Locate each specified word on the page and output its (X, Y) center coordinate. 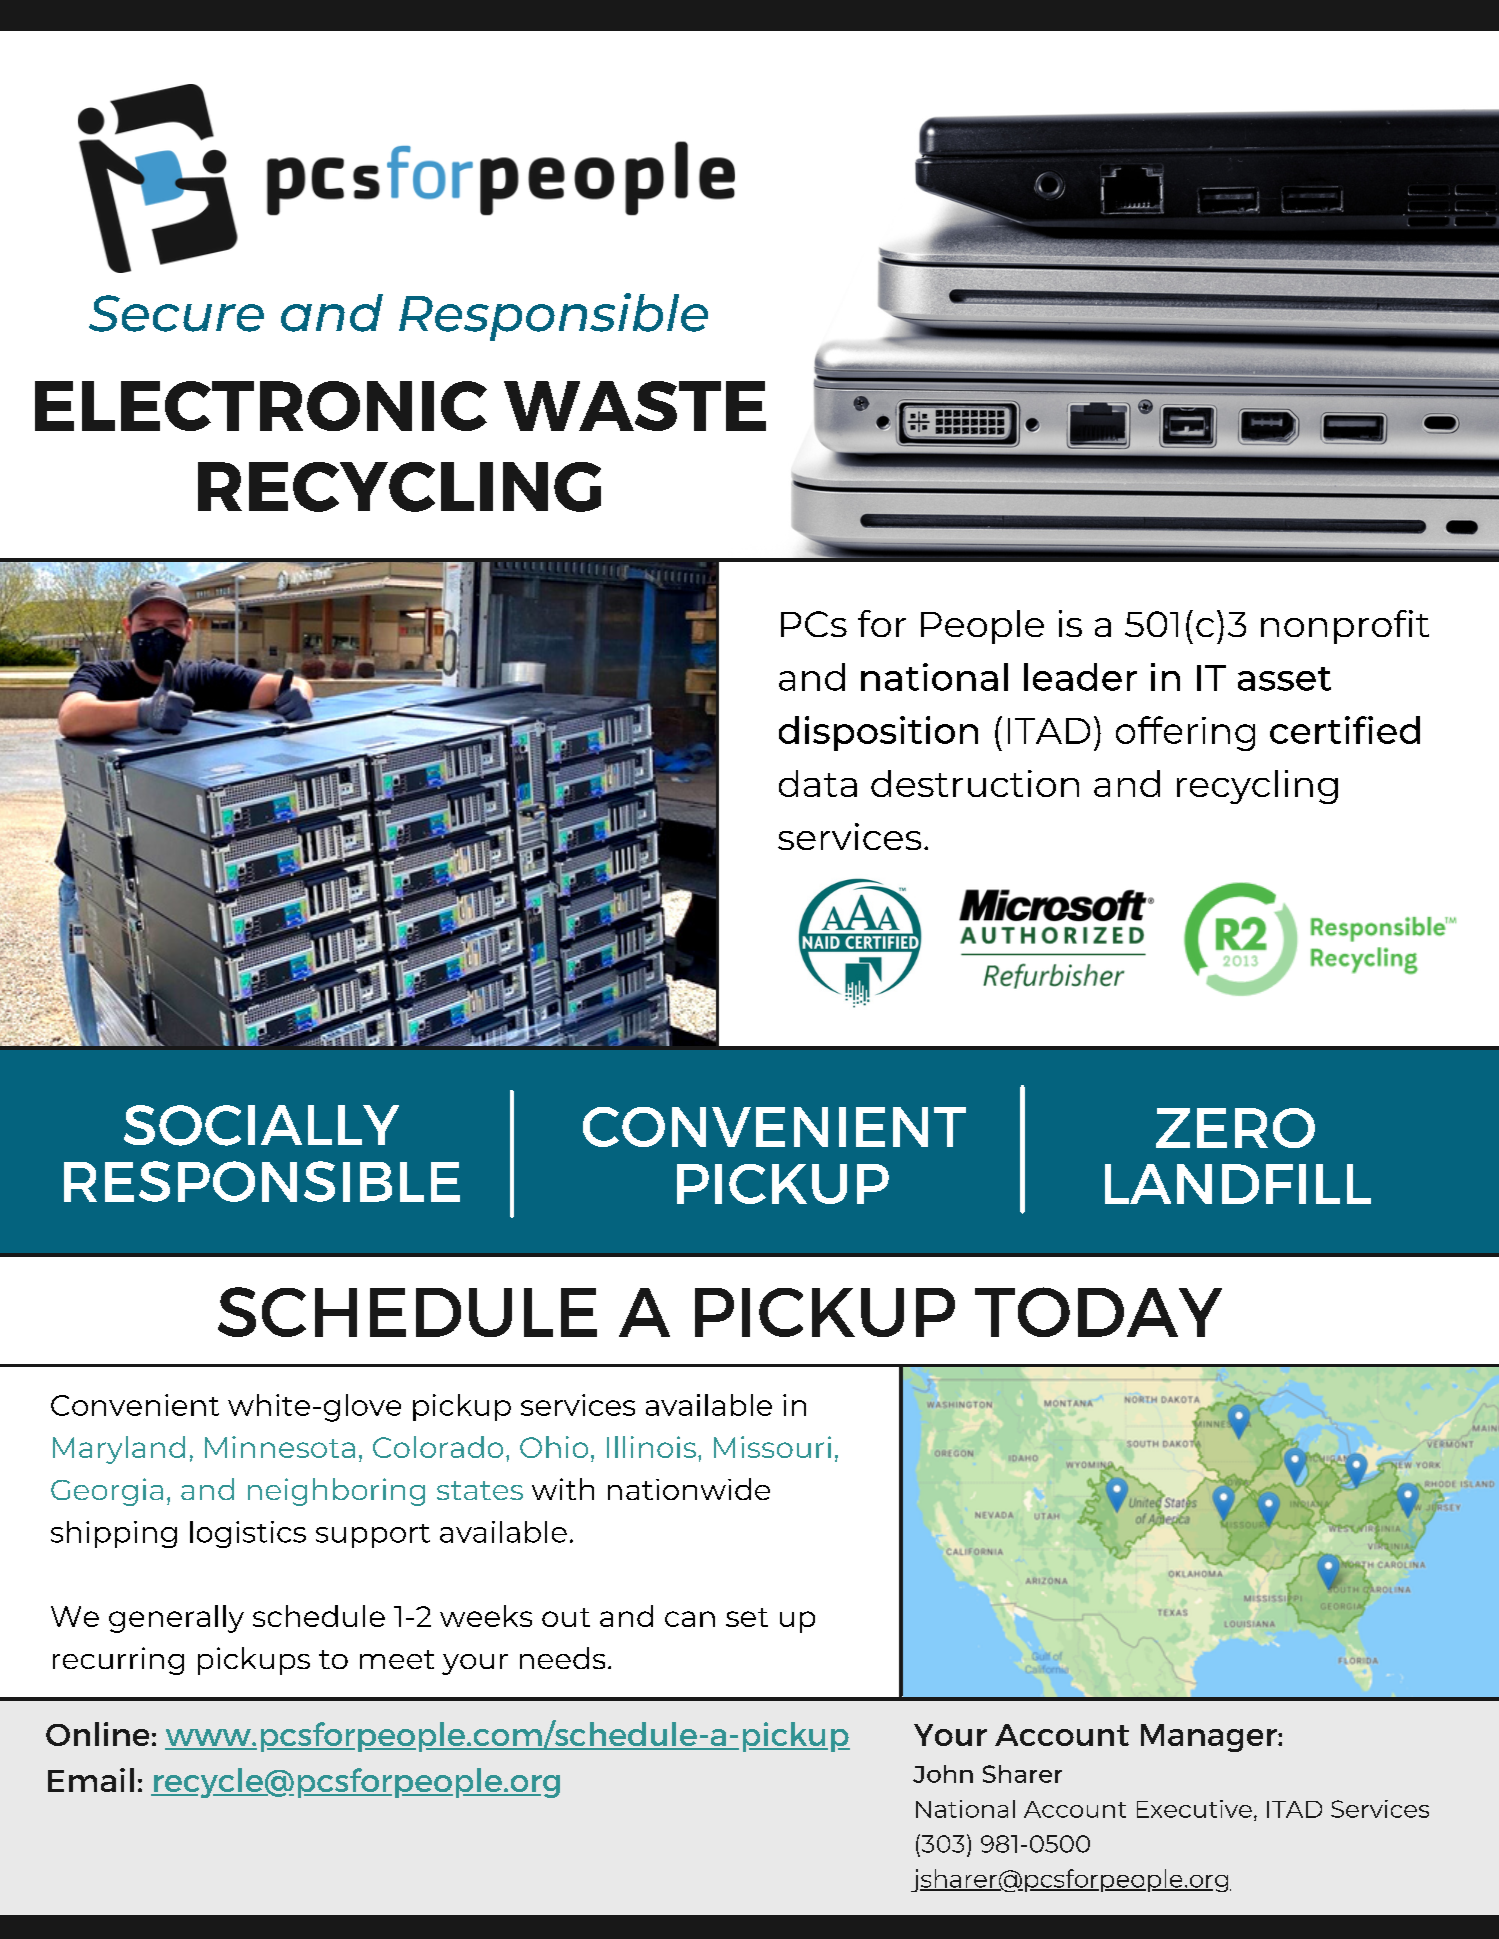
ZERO (1235, 1128)
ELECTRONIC (261, 406)
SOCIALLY (261, 1125)
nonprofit (1345, 627)
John (943, 1774)
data (818, 783)
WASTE (635, 406)
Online (97, 1734)
